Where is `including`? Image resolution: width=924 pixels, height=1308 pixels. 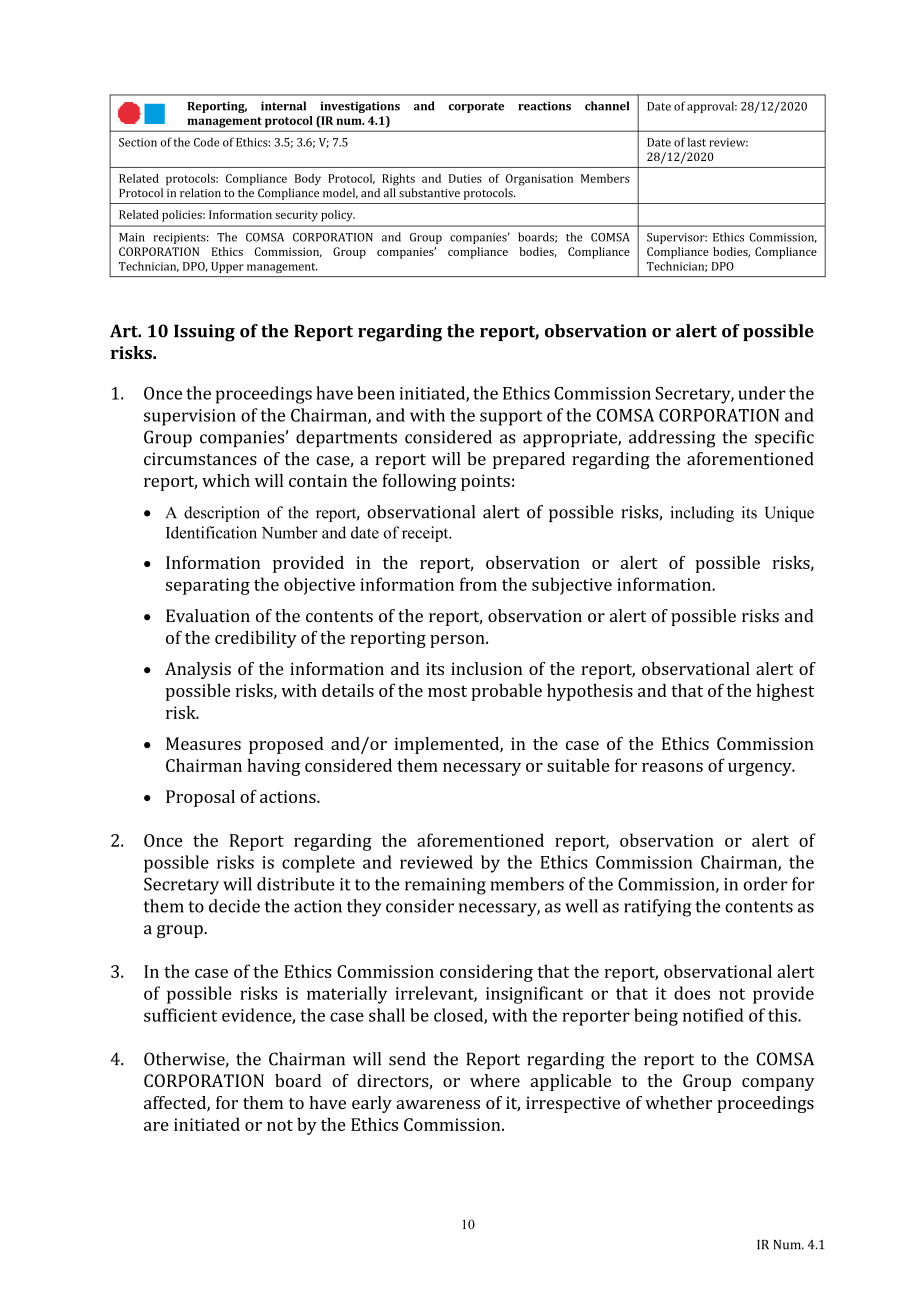
including is located at coordinates (702, 514).
